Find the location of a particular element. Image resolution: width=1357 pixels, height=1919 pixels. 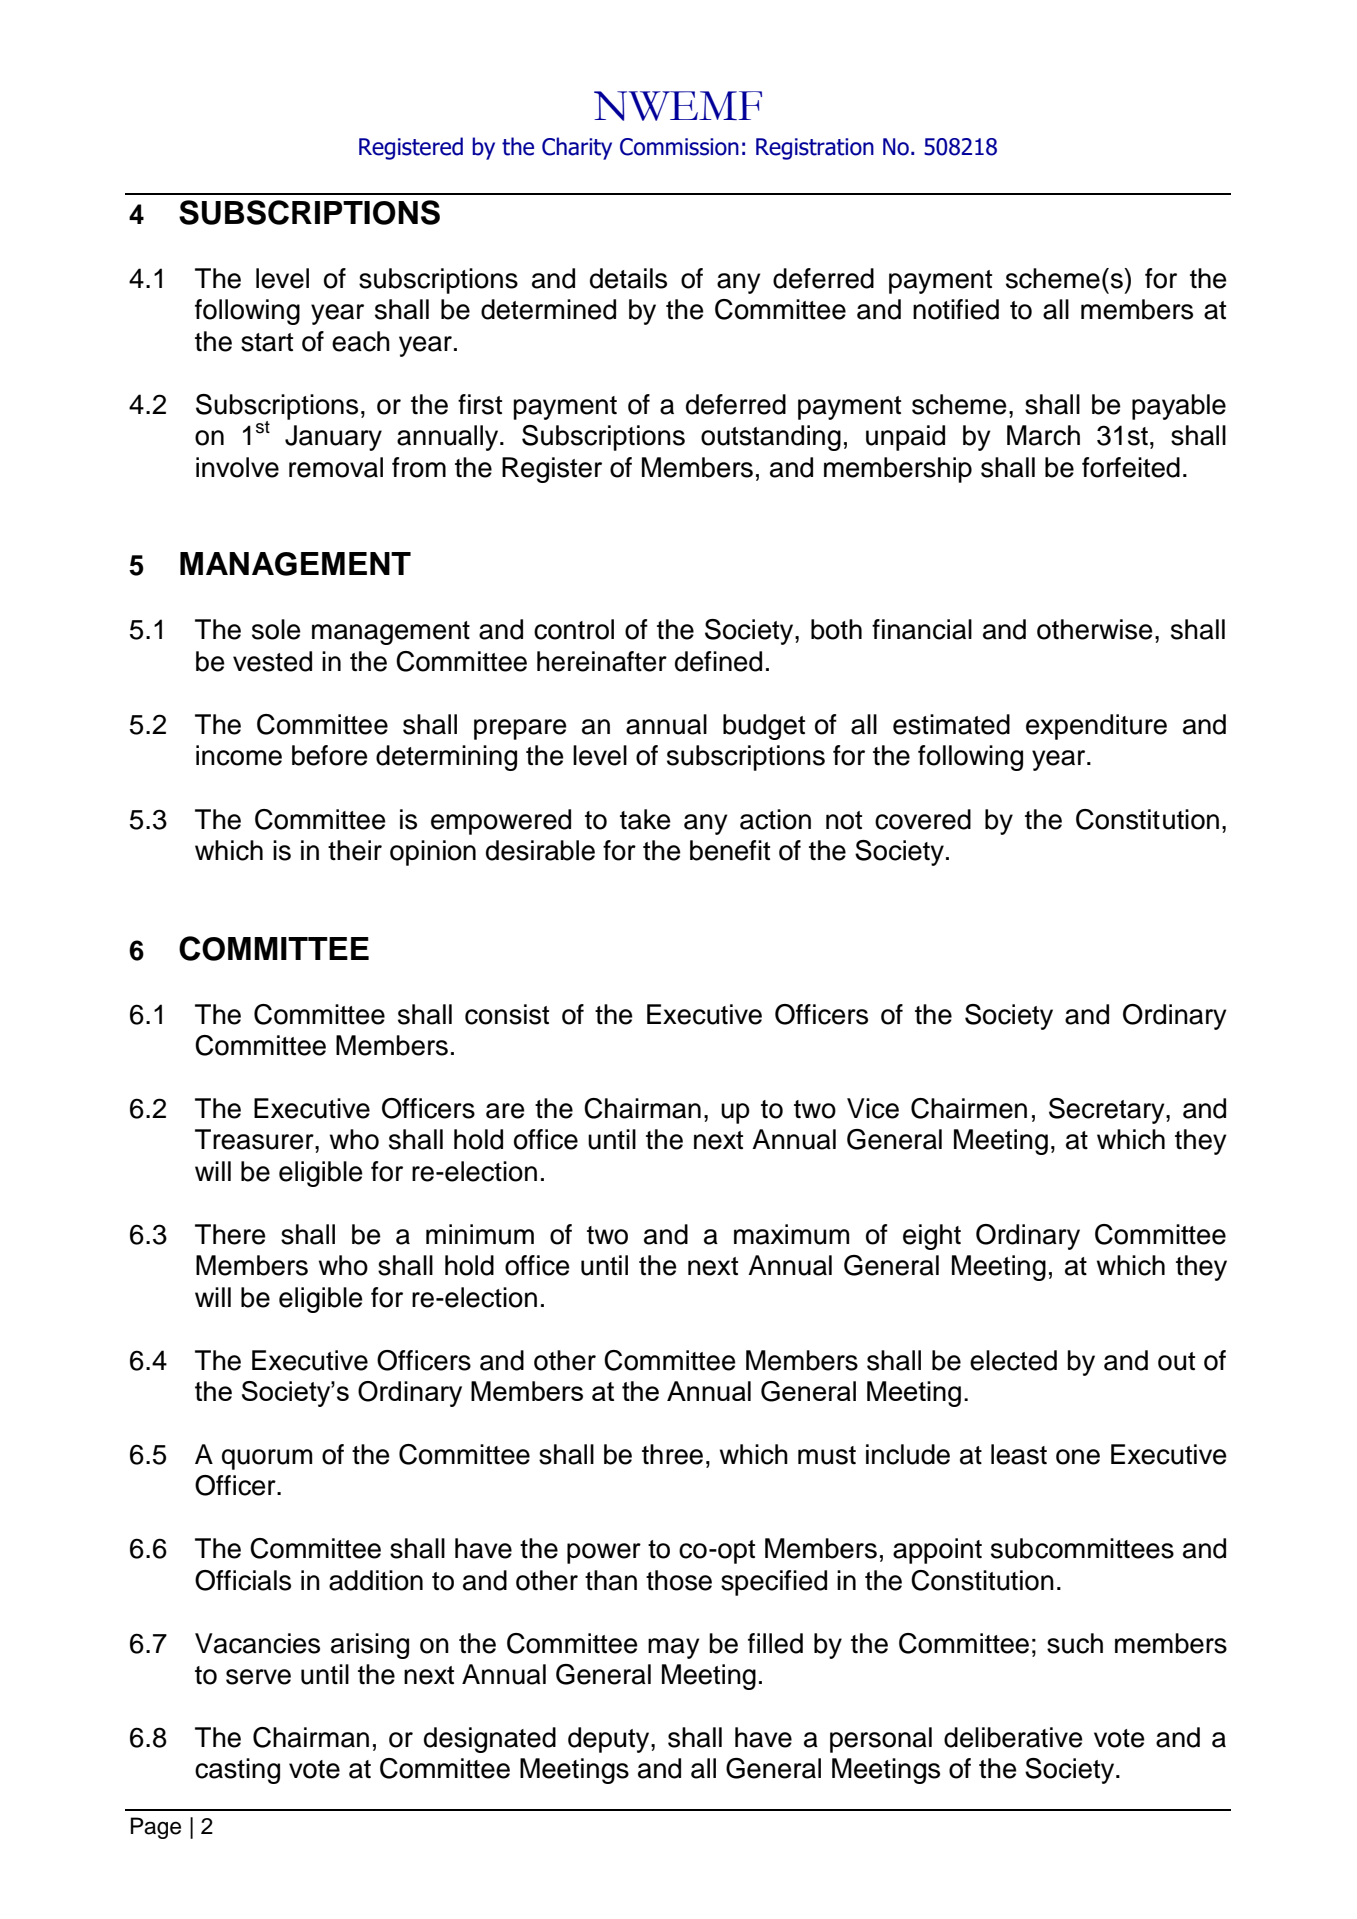

defined is located at coordinates (718, 661).
